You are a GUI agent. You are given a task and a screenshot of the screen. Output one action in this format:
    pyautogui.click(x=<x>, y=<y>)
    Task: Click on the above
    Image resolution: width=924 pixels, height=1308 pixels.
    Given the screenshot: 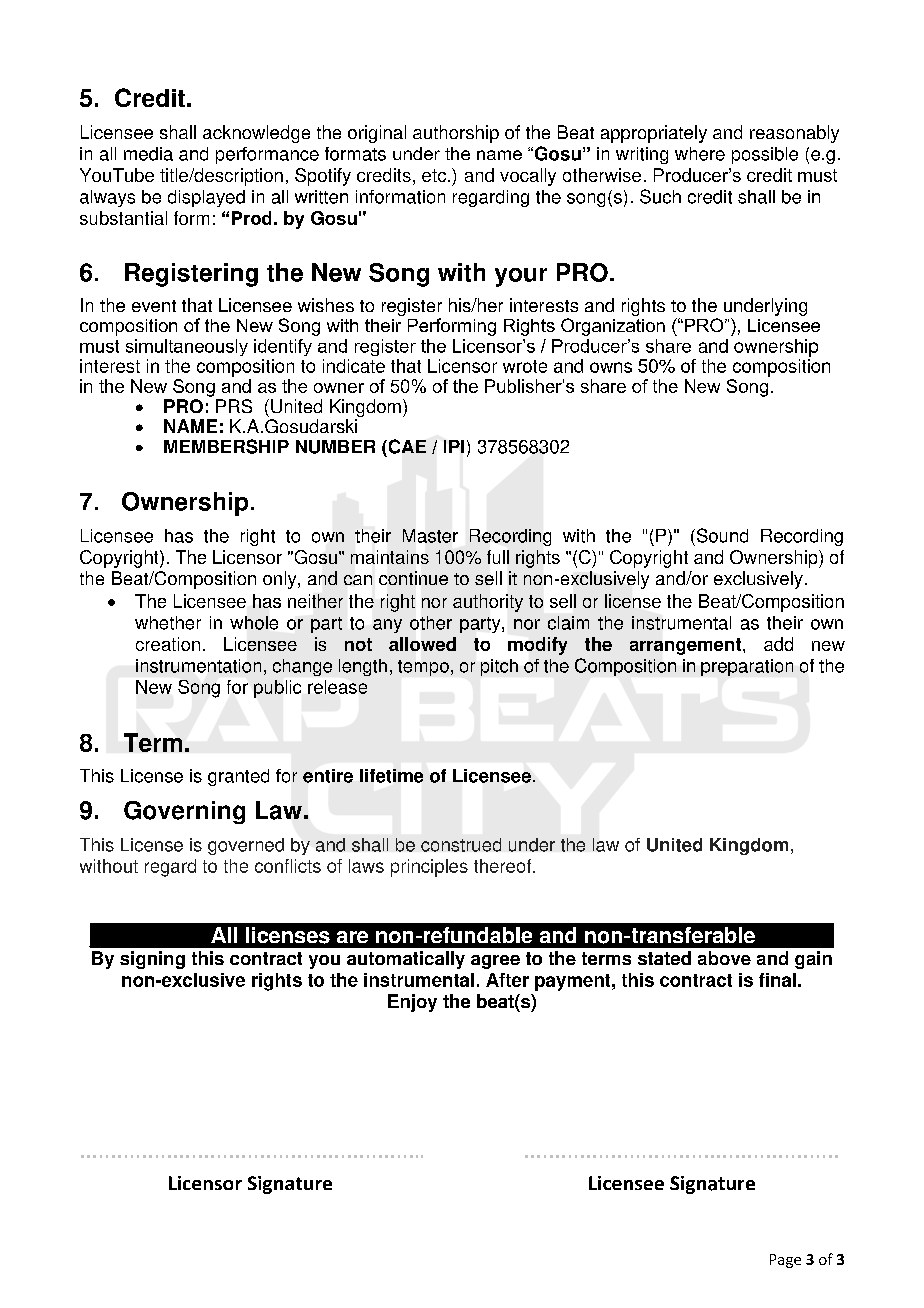 What is the action you would take?
    pyautogui.click(x=724, y=958)
